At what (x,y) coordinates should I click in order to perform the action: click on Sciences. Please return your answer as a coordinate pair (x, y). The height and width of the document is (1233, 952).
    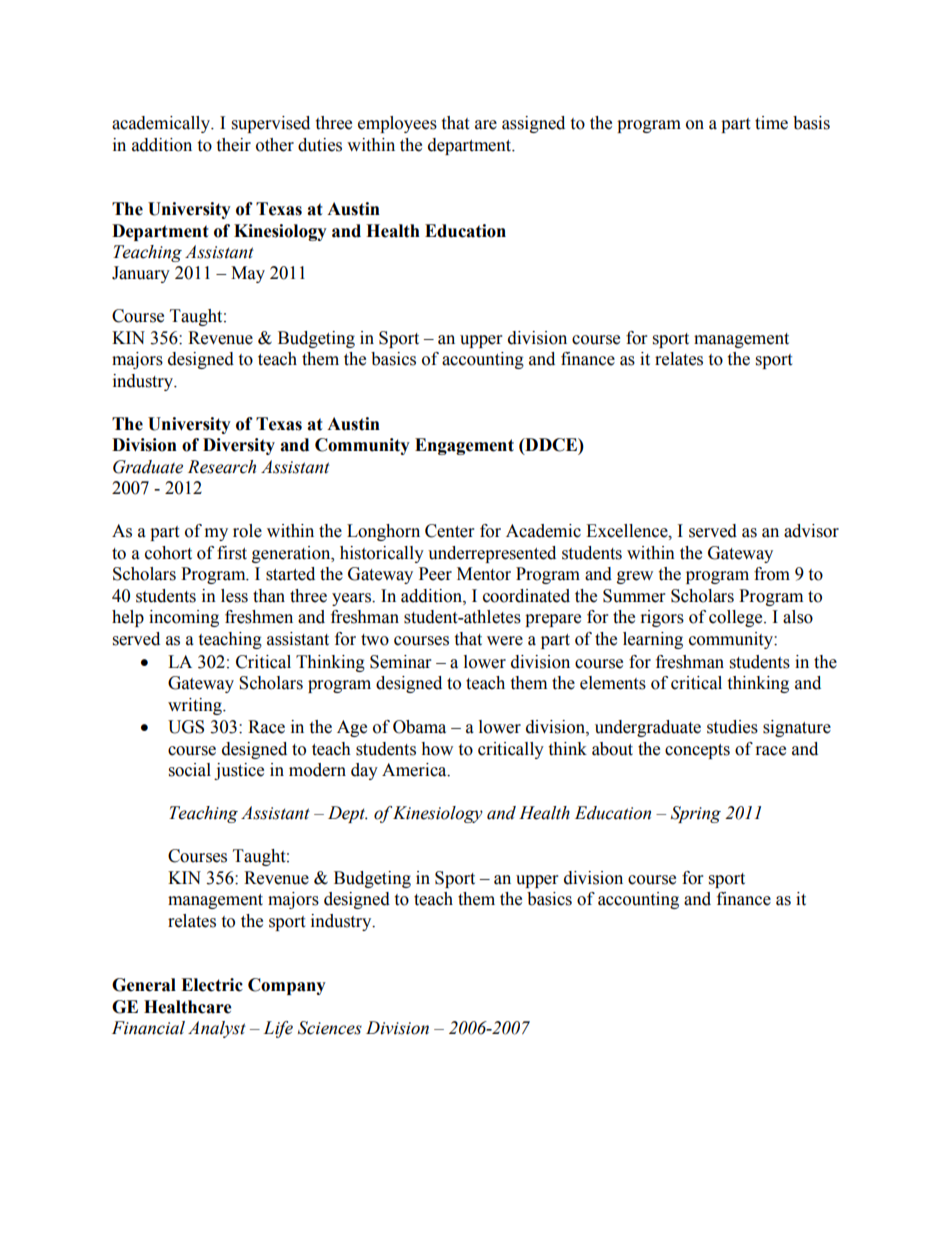
    Looking at the image, I should click on (330, 1028).
